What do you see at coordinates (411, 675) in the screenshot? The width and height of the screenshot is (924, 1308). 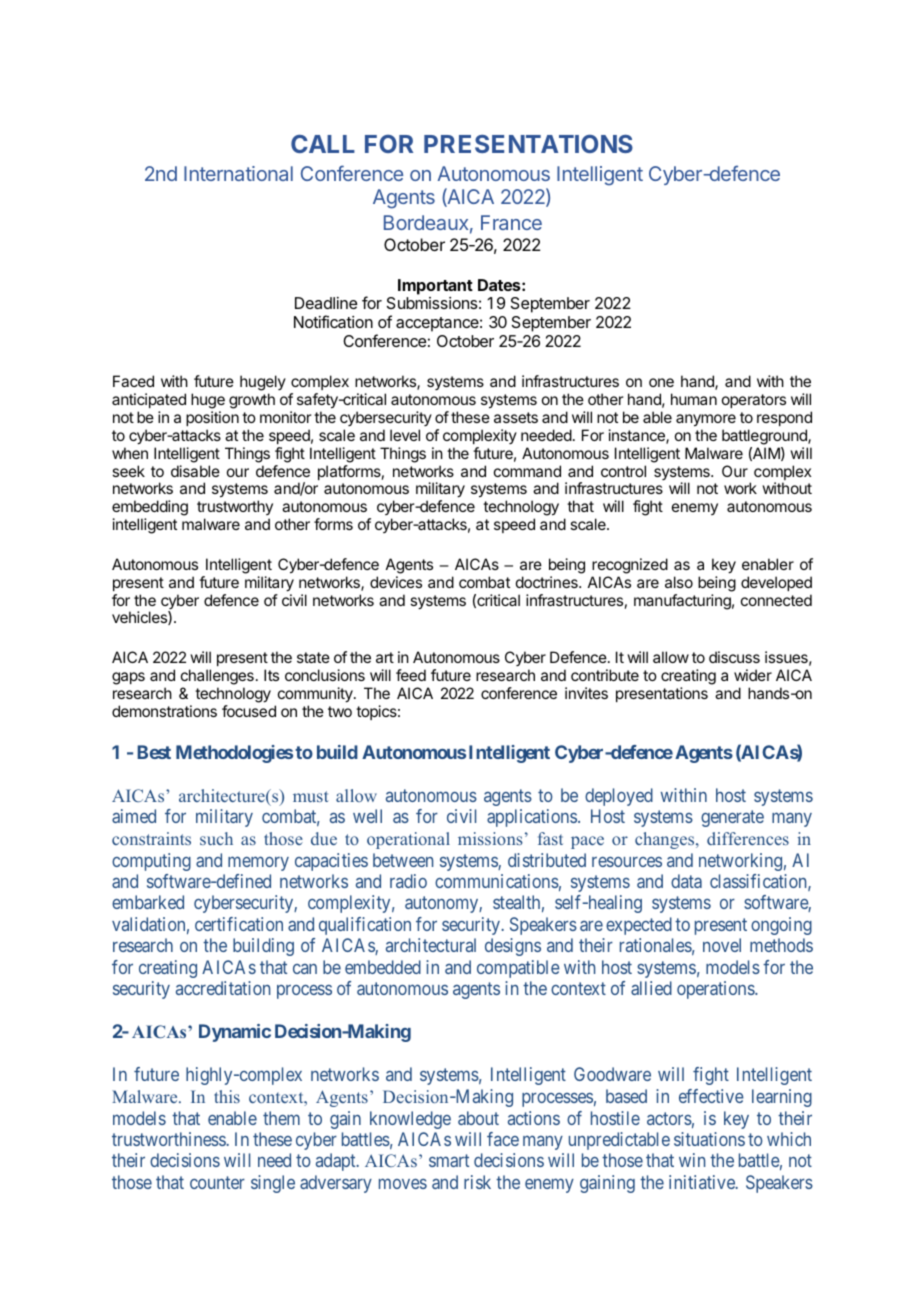 I see `feed` at bounding box center [411, 675].
